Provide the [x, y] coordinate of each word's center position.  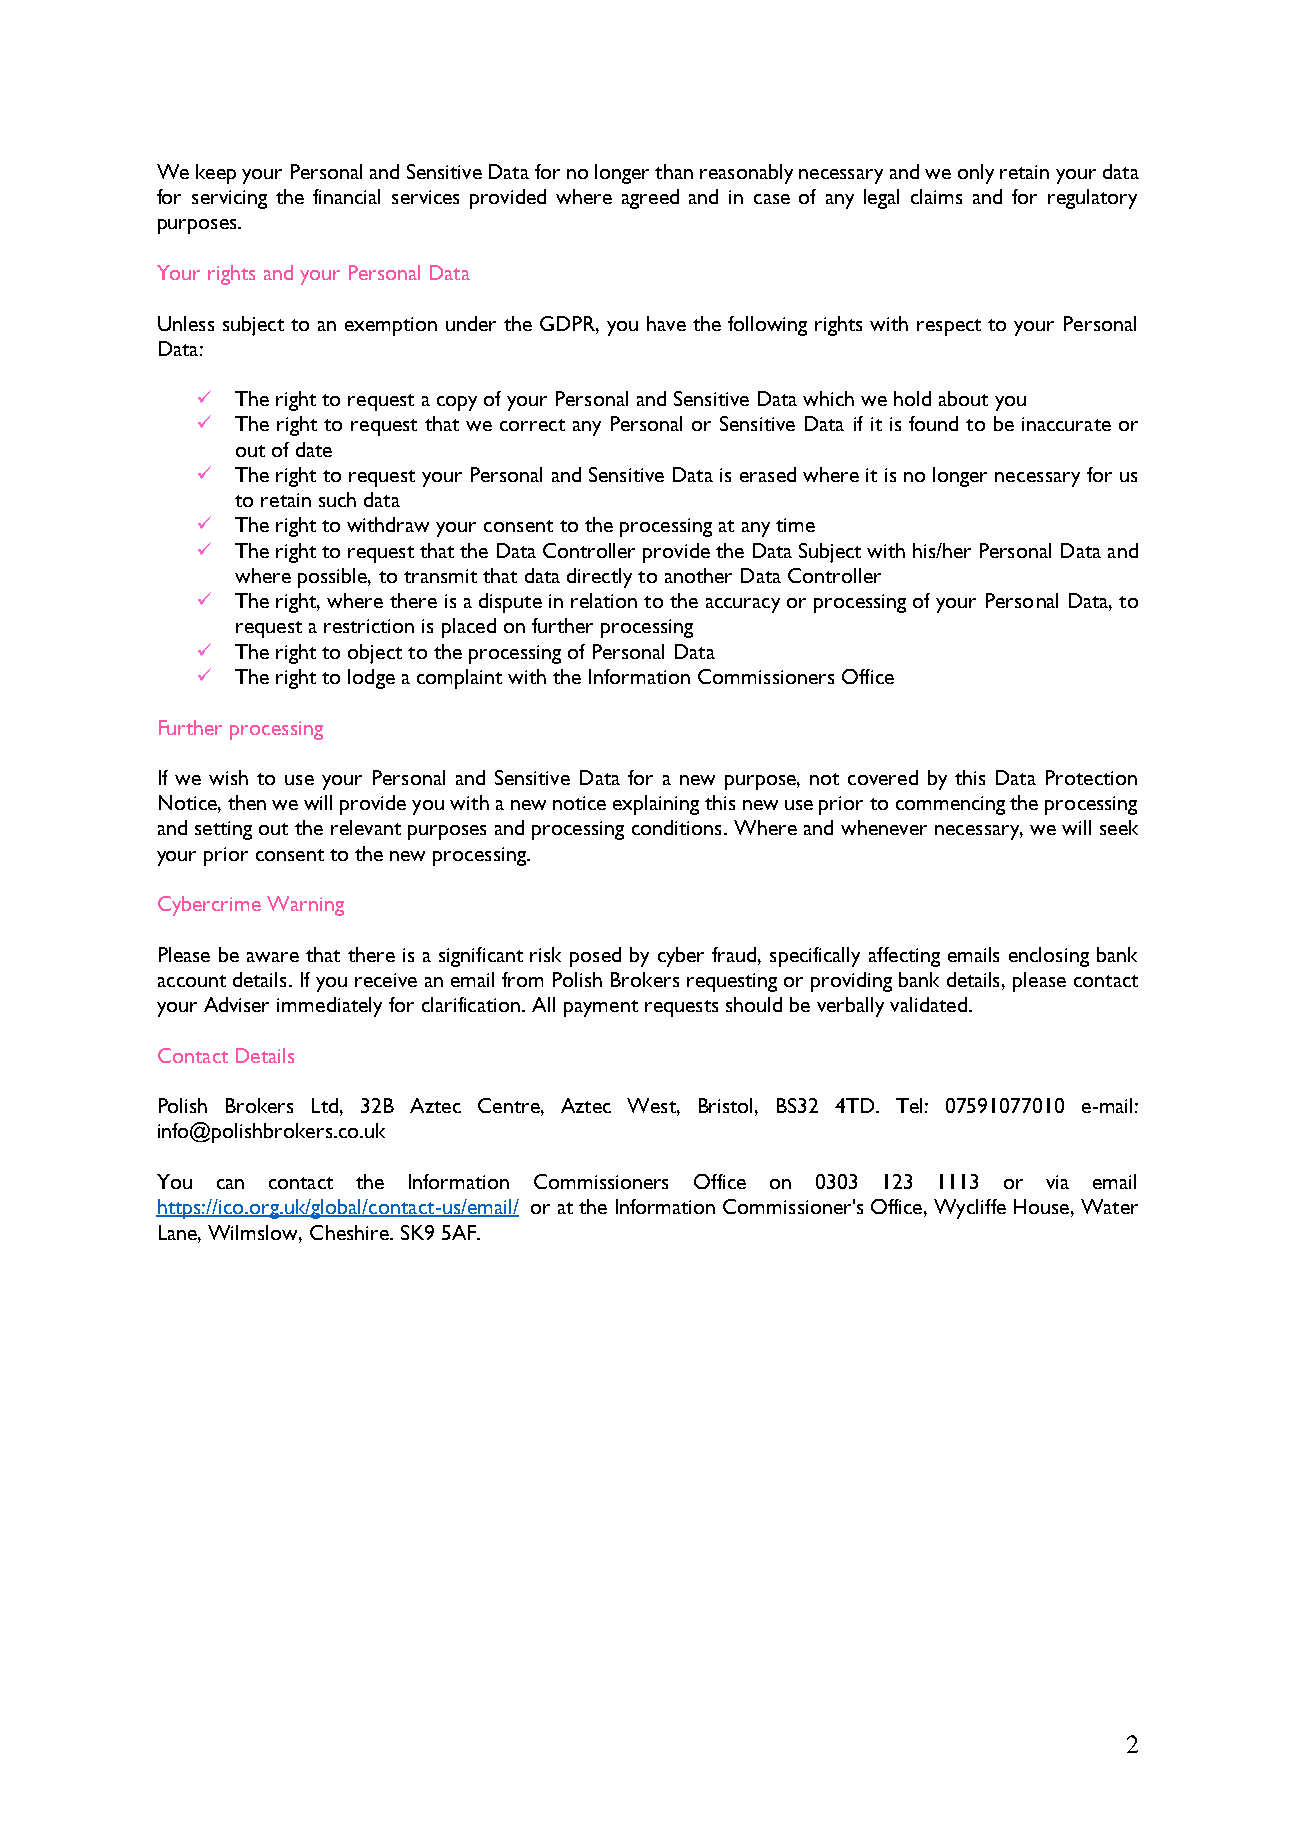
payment [601, 1008]
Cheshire [350, 1232]
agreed [650, 199]
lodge [371, 679]
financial [346, 196]
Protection [1091, 777]
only [976, 174]
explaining [656, 805]
